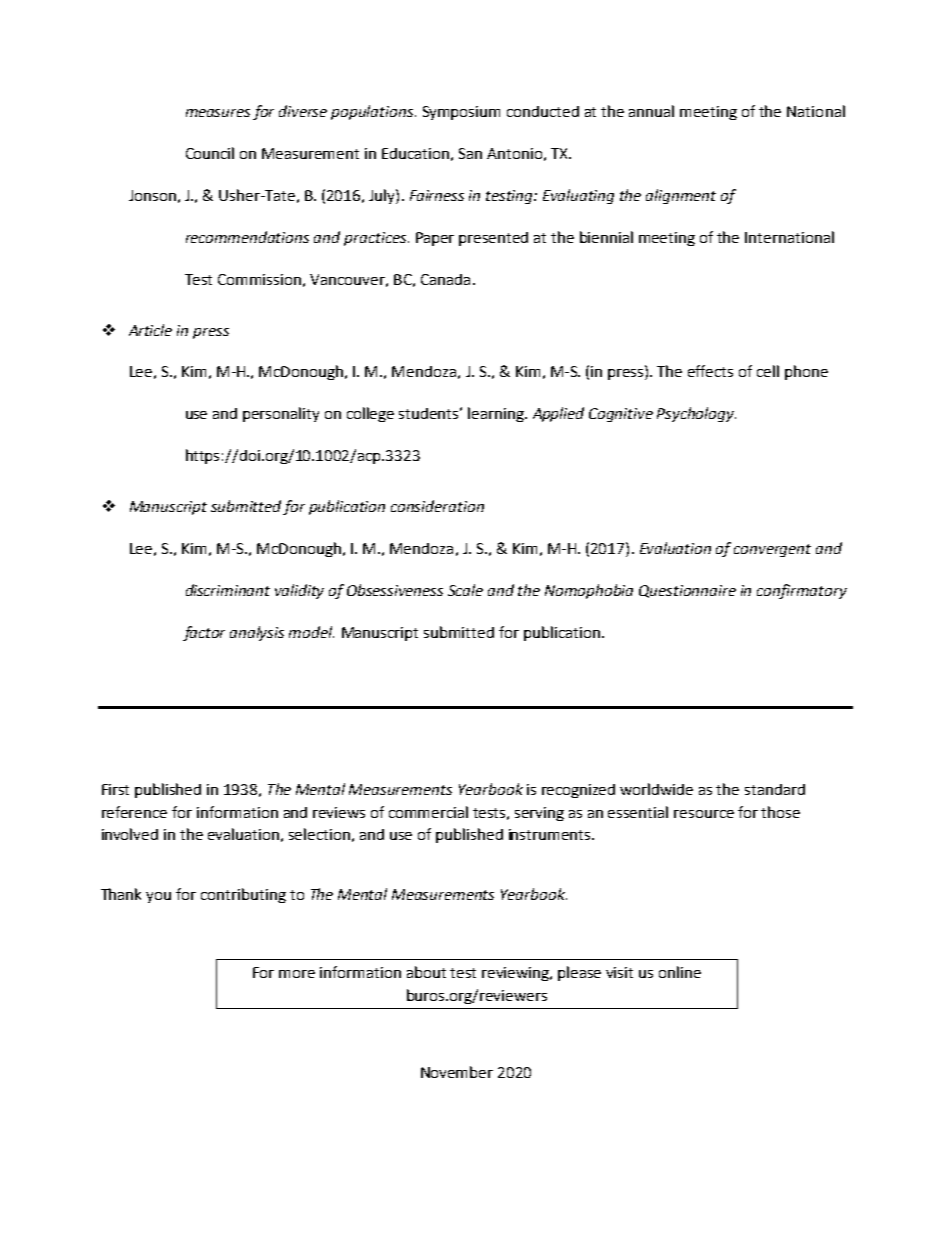 This document has height=1233, width=952. I want to click on effects, so click(710, 371).
